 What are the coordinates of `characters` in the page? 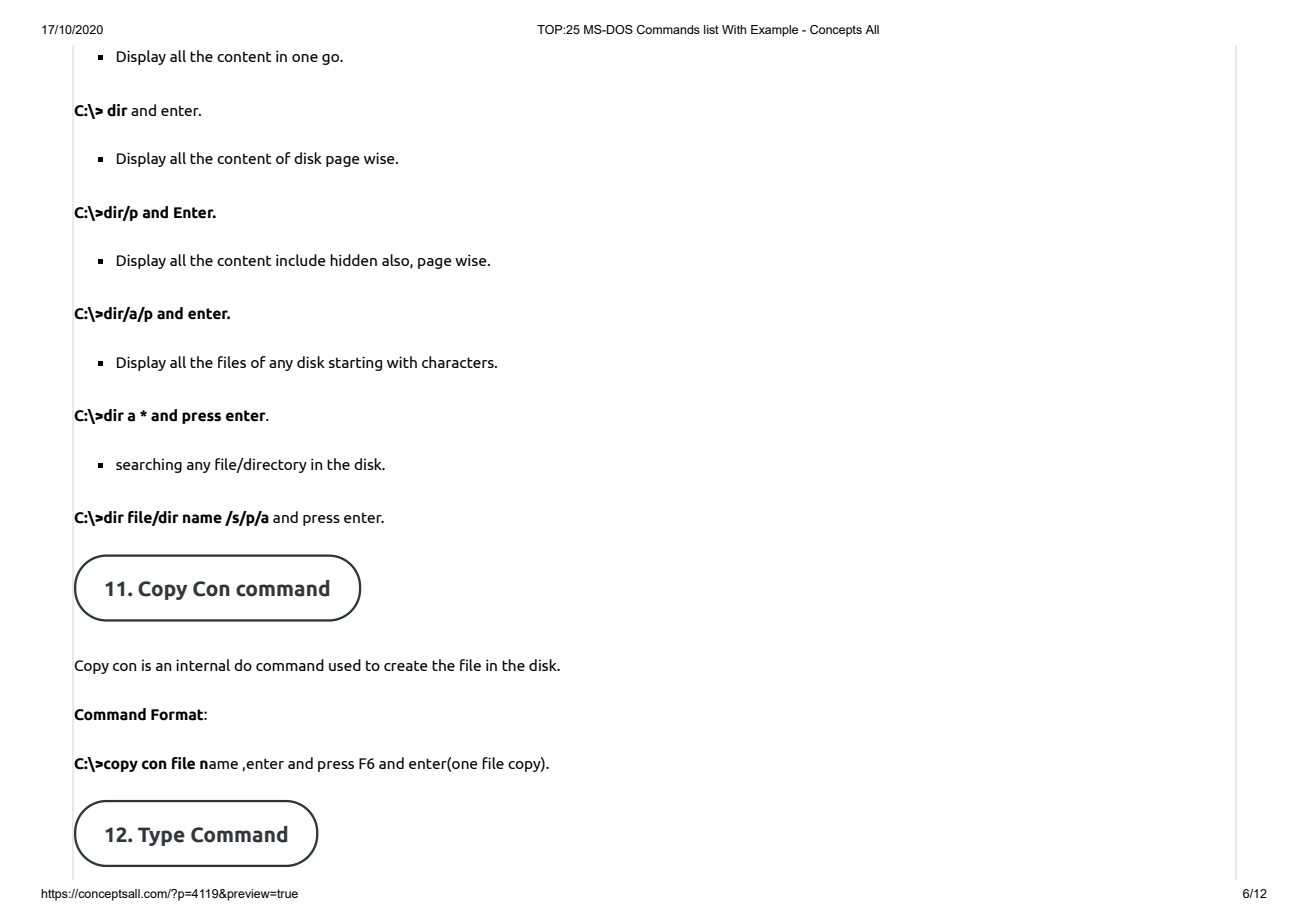 It's located at (459, 362).
